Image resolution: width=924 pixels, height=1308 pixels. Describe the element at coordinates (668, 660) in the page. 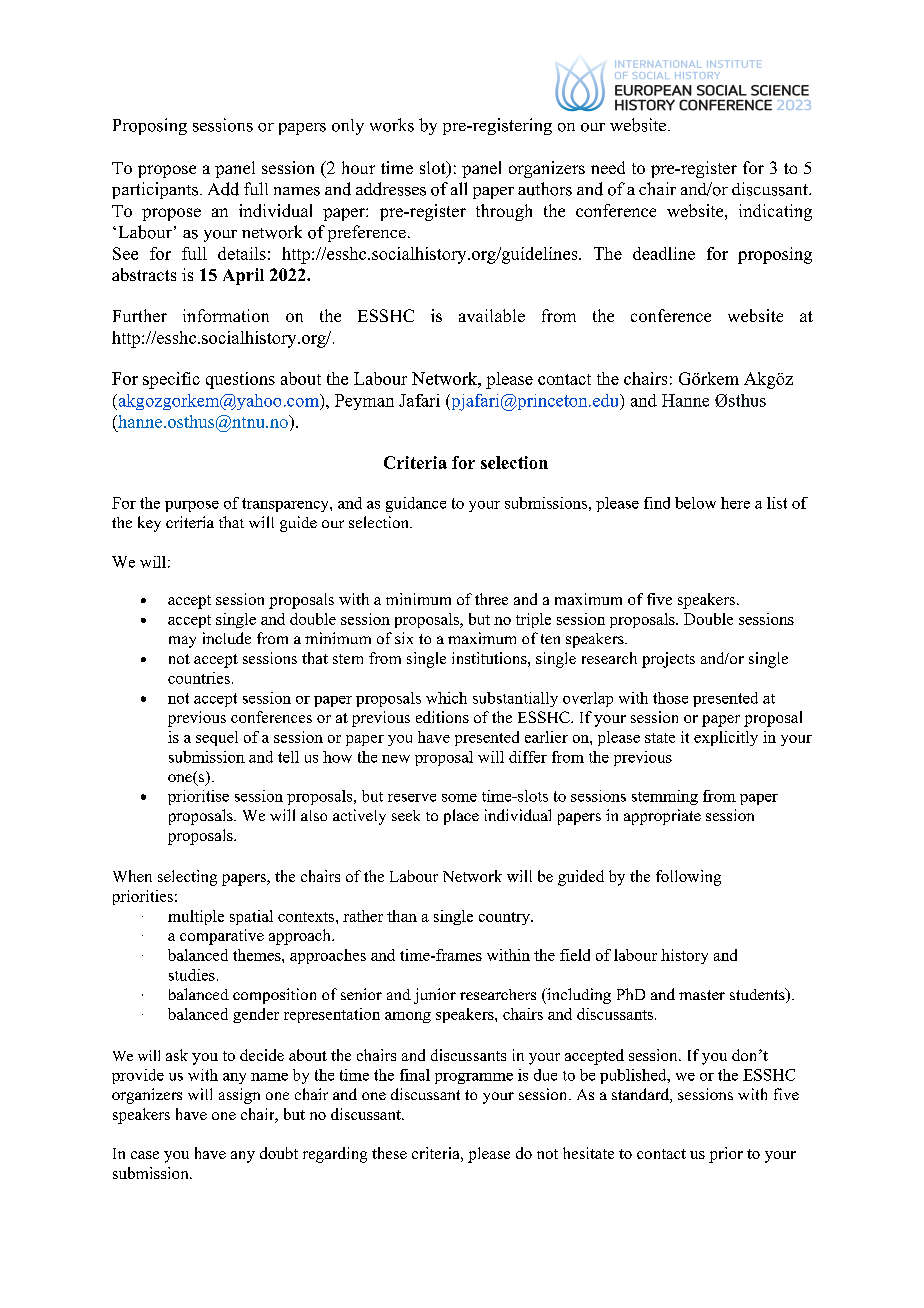

I see `projects` at that location.
